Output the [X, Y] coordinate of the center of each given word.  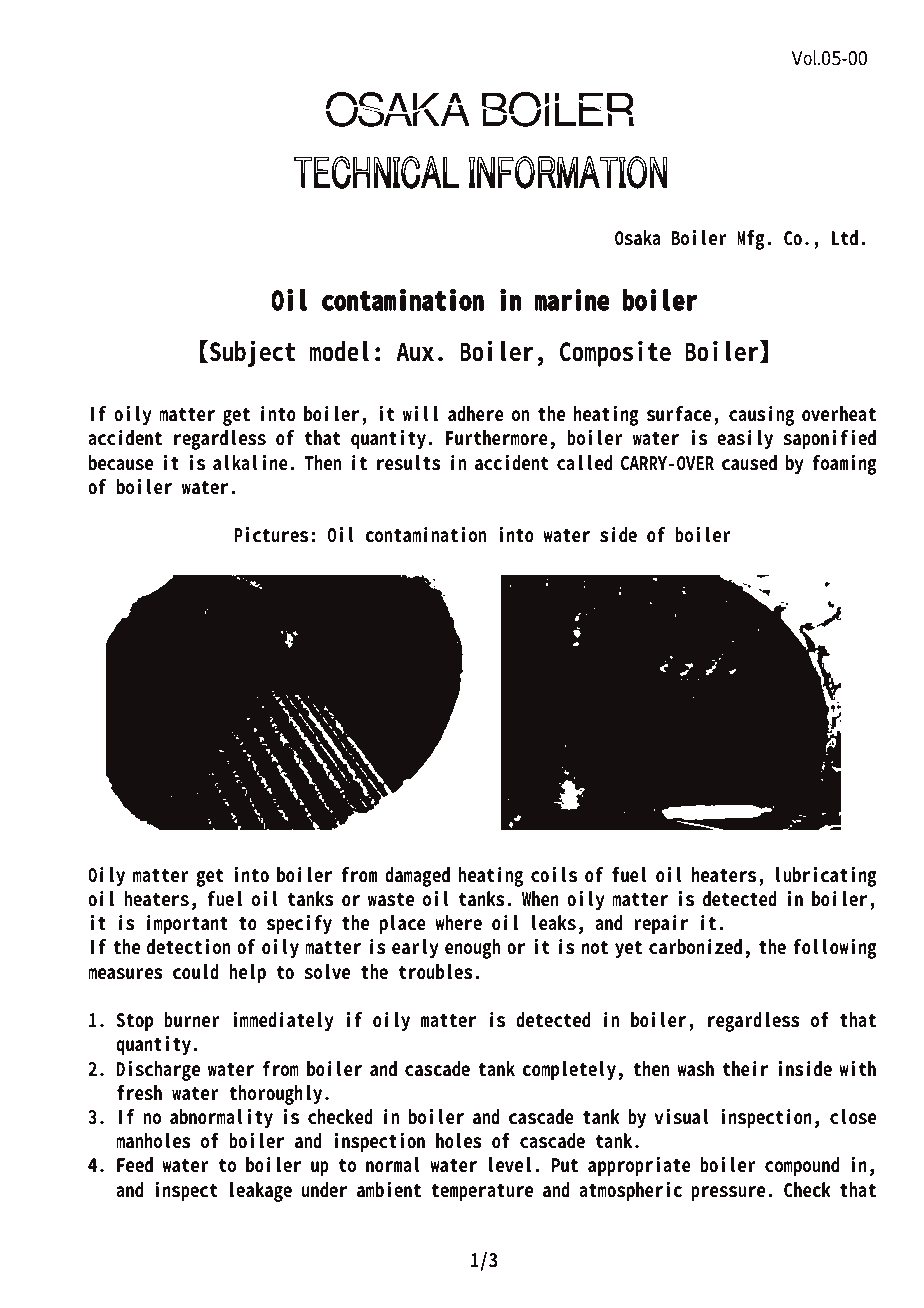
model [339, 351]
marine [572, 300]
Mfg [753, 240]
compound [802, 1166]
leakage [260, 1192]
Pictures [271, 535]
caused [749, 463]
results [409, 463]
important [187, 924]
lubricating [826, 877]
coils [554, 875]
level [510, 1165]
